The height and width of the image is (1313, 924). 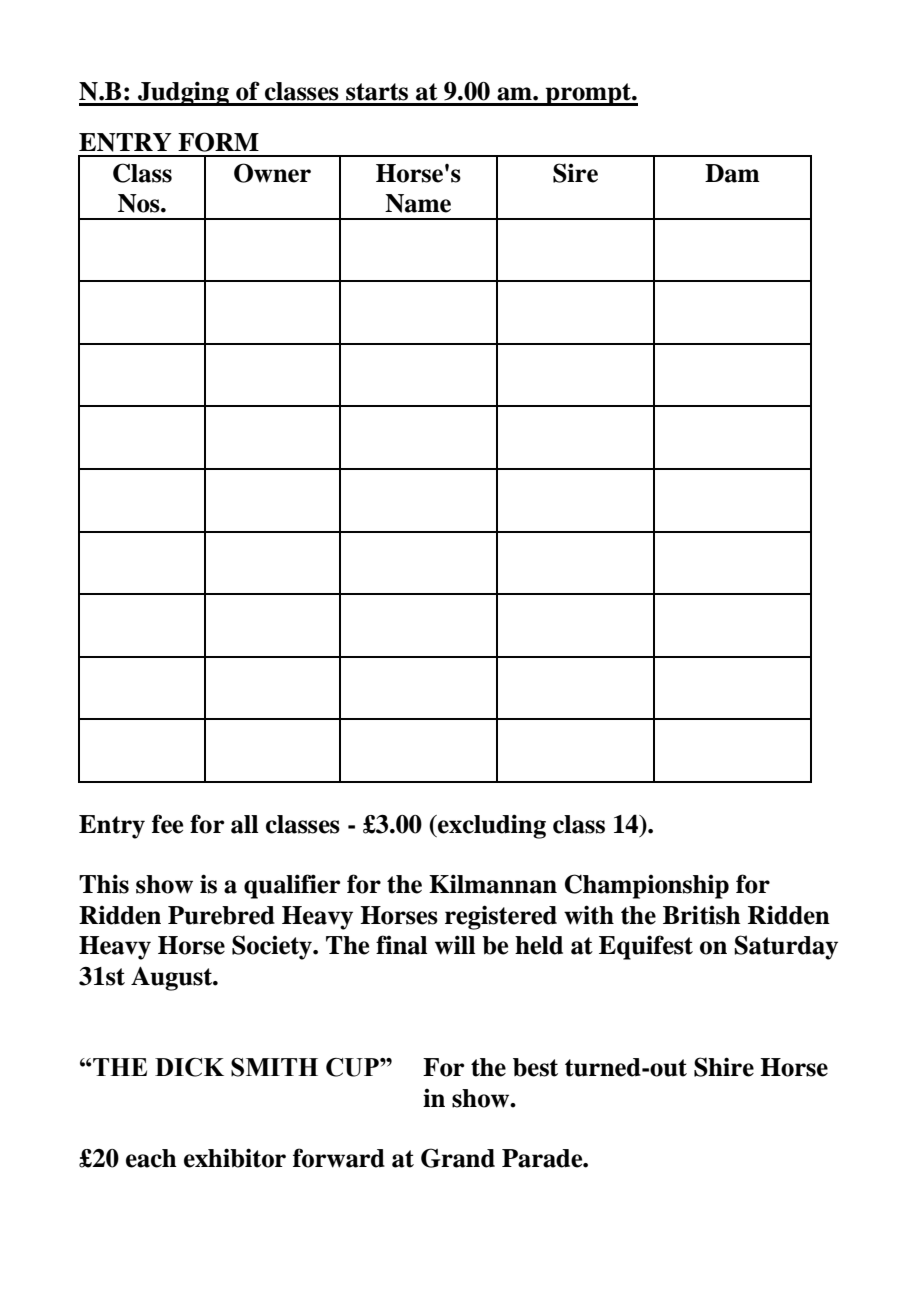 I want to click on Grand, so click(x=458, y=1158).
